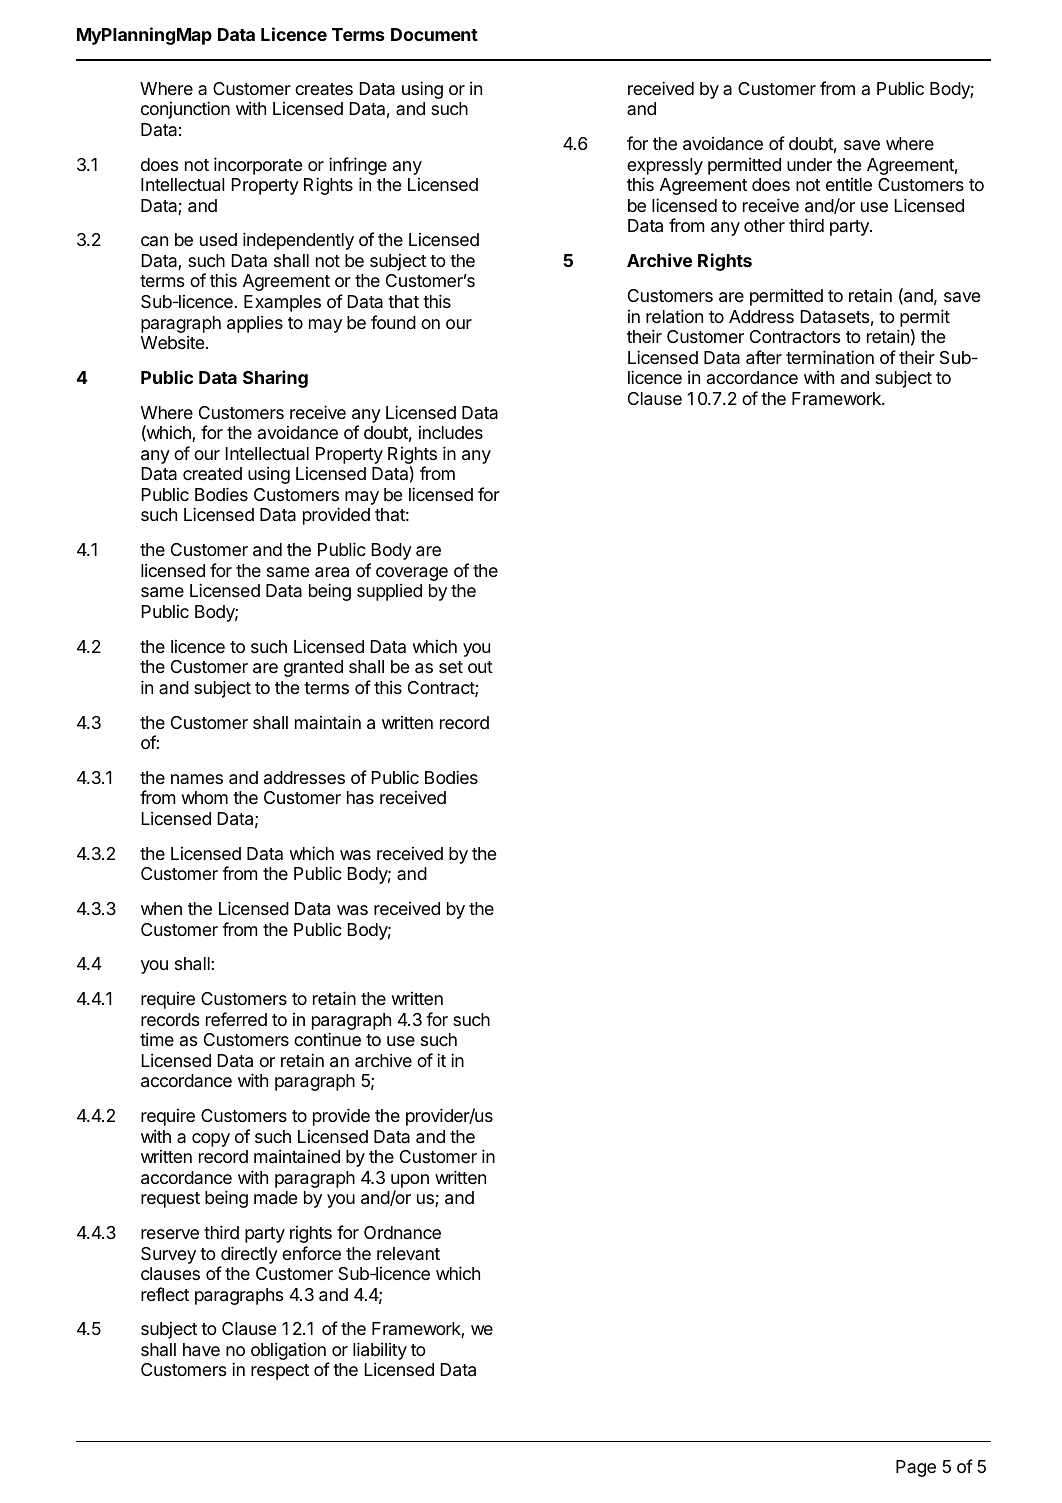  I want to click on termination, so click(830, 357).
